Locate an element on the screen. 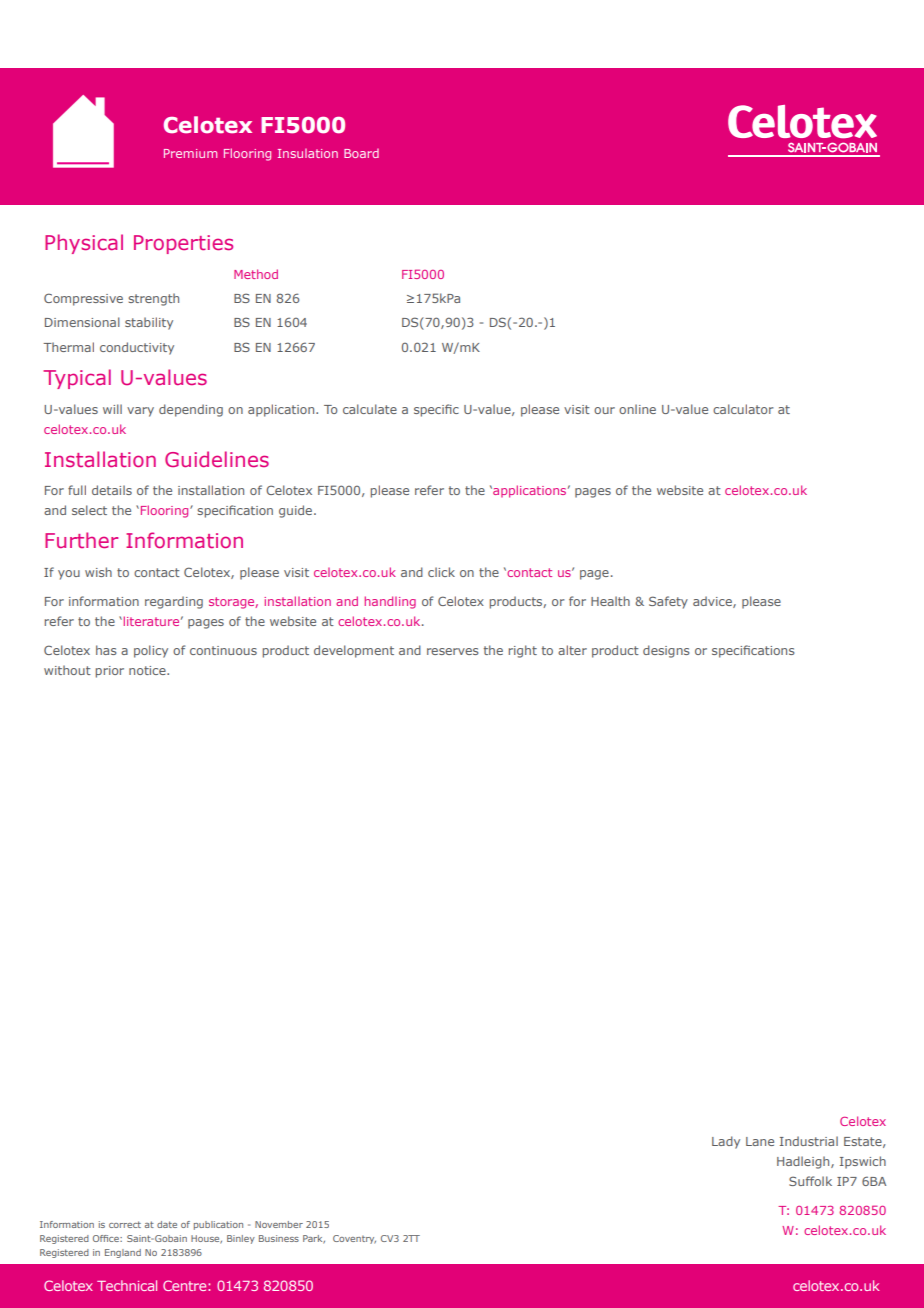 Image resolution: width=924 pixels, height=1308 pixels. Premium is located at coordinates (190, 153).
